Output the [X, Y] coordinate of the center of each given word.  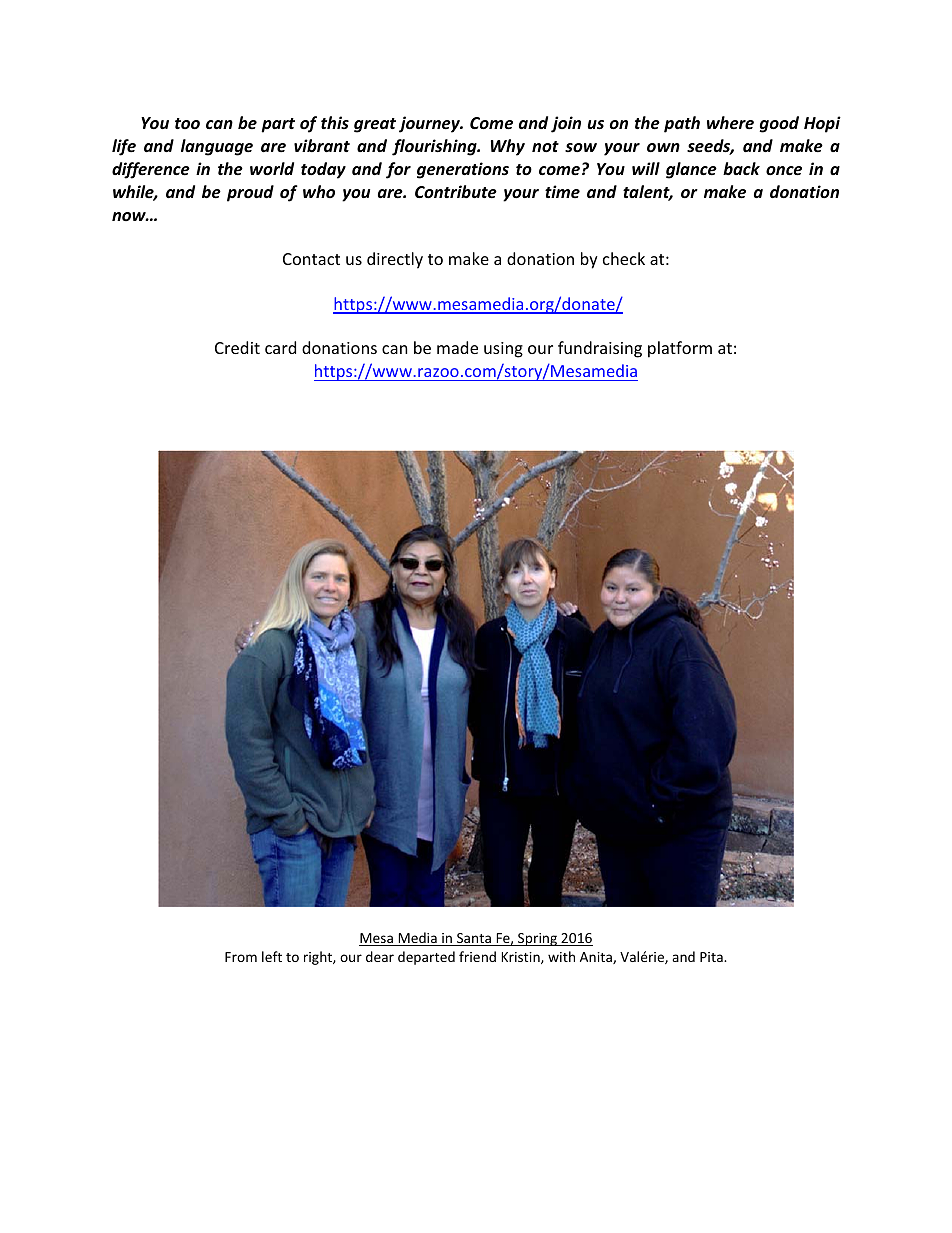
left [272, 956]
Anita [597, 958]
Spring [538, 939]
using [503, 350]
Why [508, 147]
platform [680, 349]
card [280, 347]
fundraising [600, 349]
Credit [237, 347]
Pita [712, 957]
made [457, 347]
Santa [474, 939]
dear [380, 956]
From [241, 957]
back [741, 168]
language [217, 147]
